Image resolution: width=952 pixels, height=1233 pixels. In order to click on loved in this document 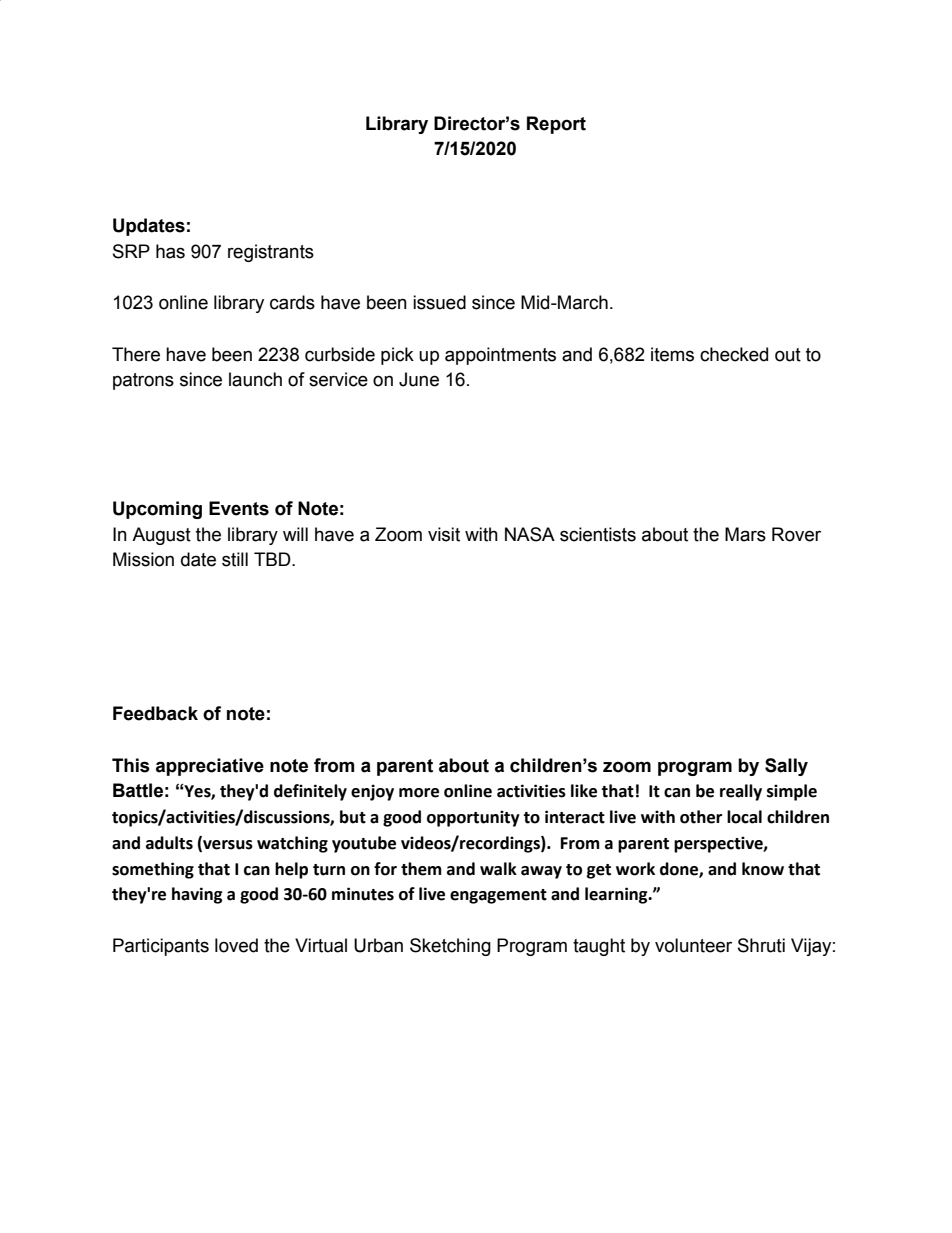, I will do `click(236, 945)`.
